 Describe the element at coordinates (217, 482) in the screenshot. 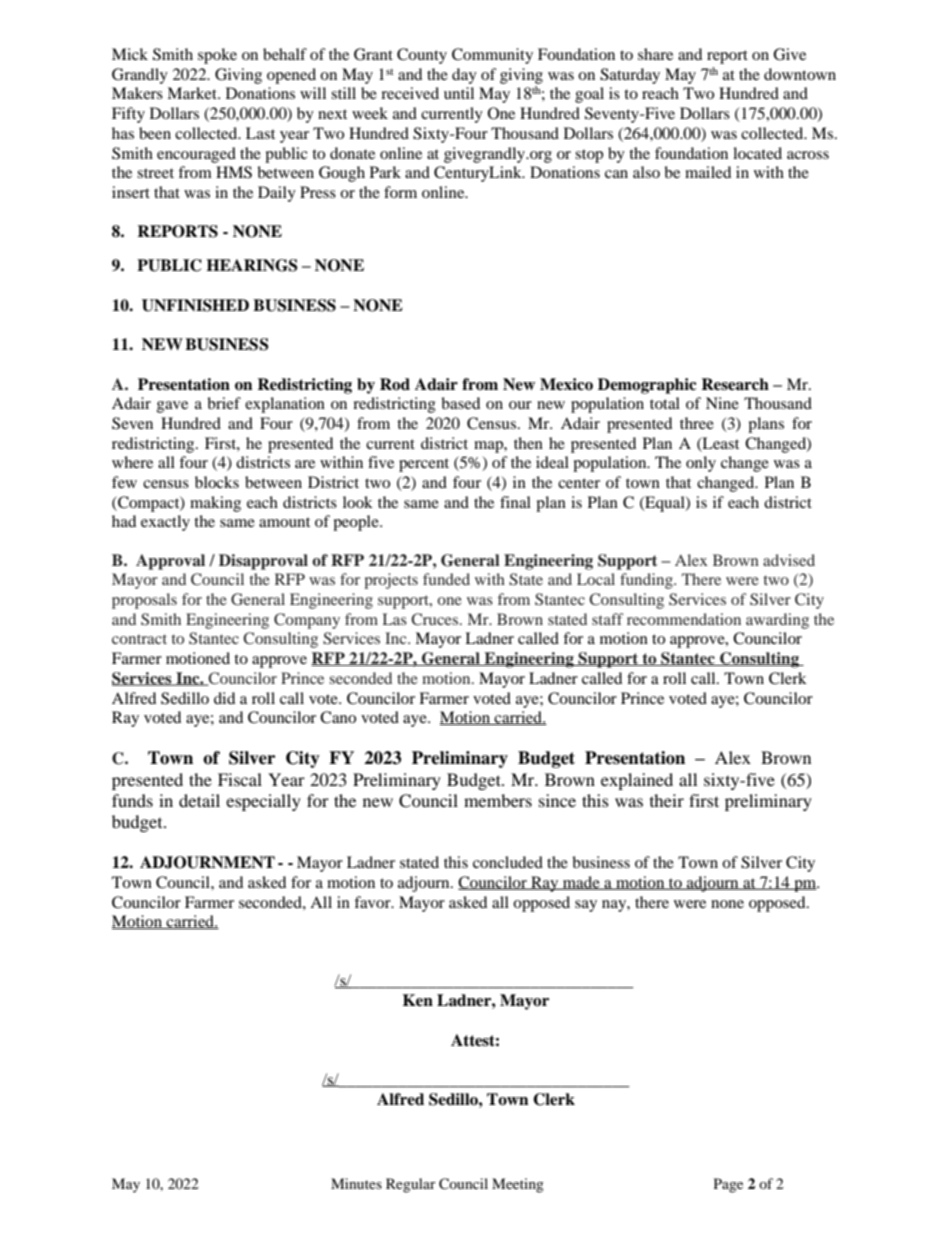

I see `blocks` at that location.
